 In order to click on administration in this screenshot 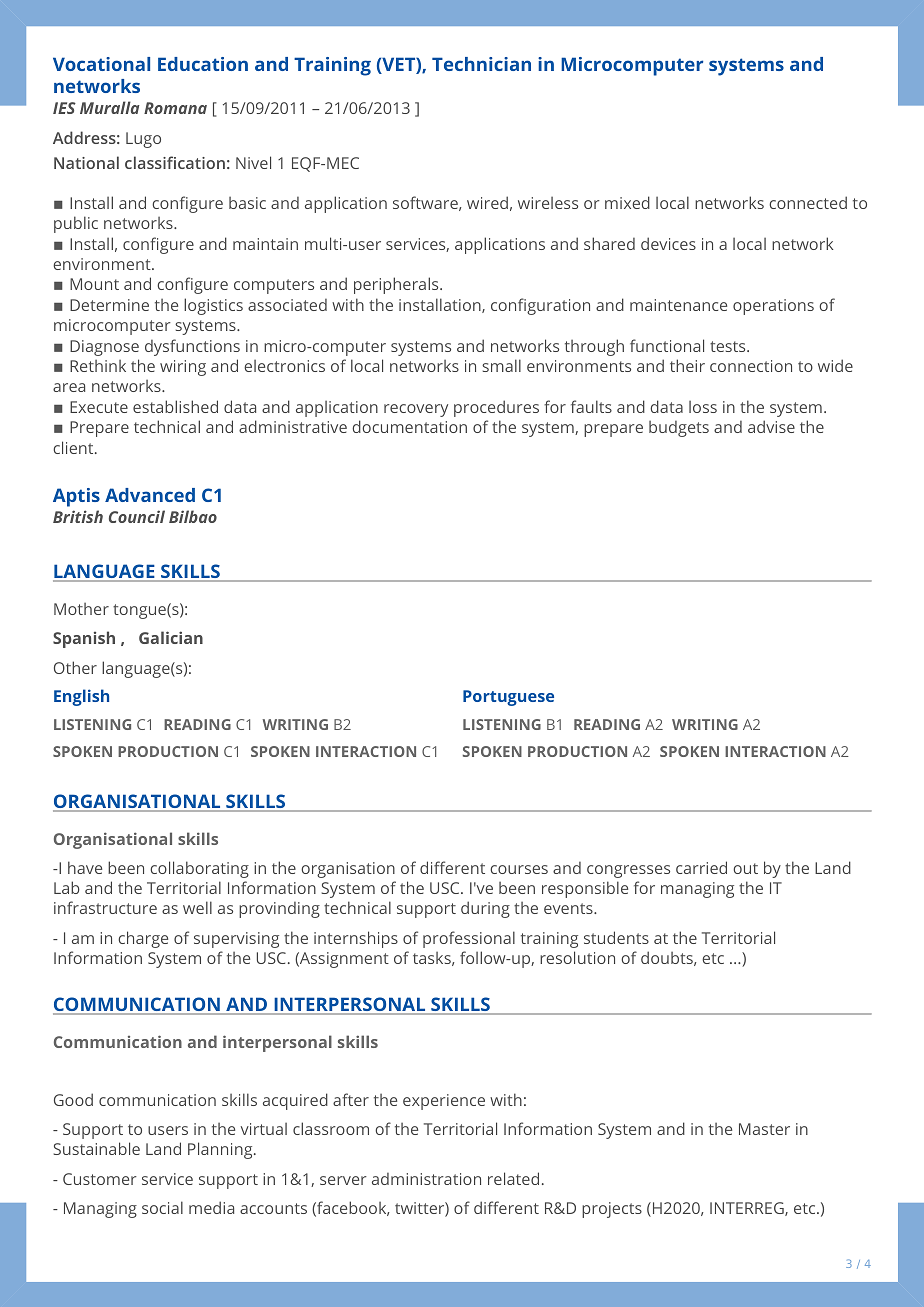, I will do `click(426, 1179)`.
